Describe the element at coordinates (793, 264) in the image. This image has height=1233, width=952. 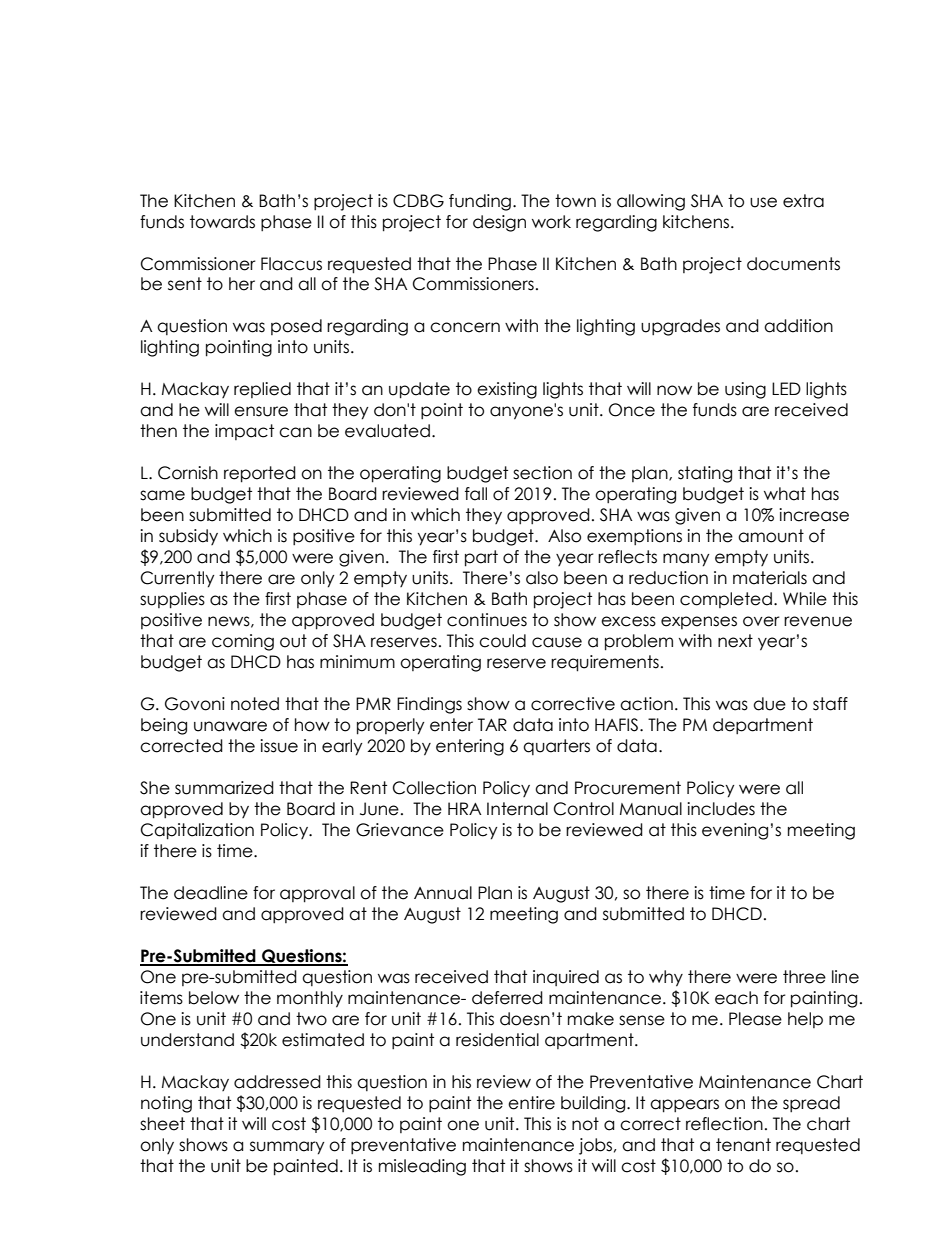
I see `documents` at that location.
